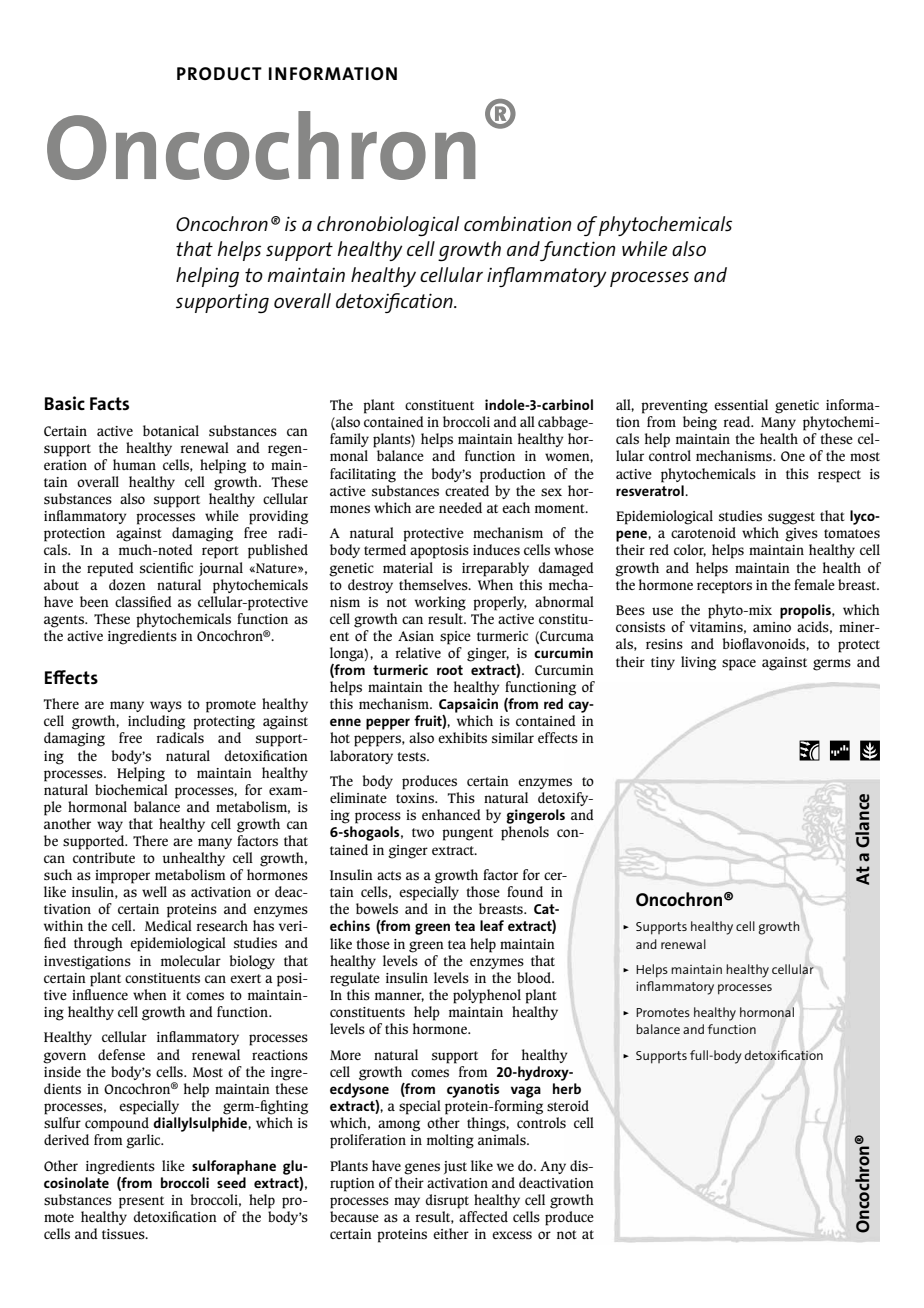  What do you see at coordinates (166, 706) in the image?
I see `ways` at bounding box center [166, 706].
